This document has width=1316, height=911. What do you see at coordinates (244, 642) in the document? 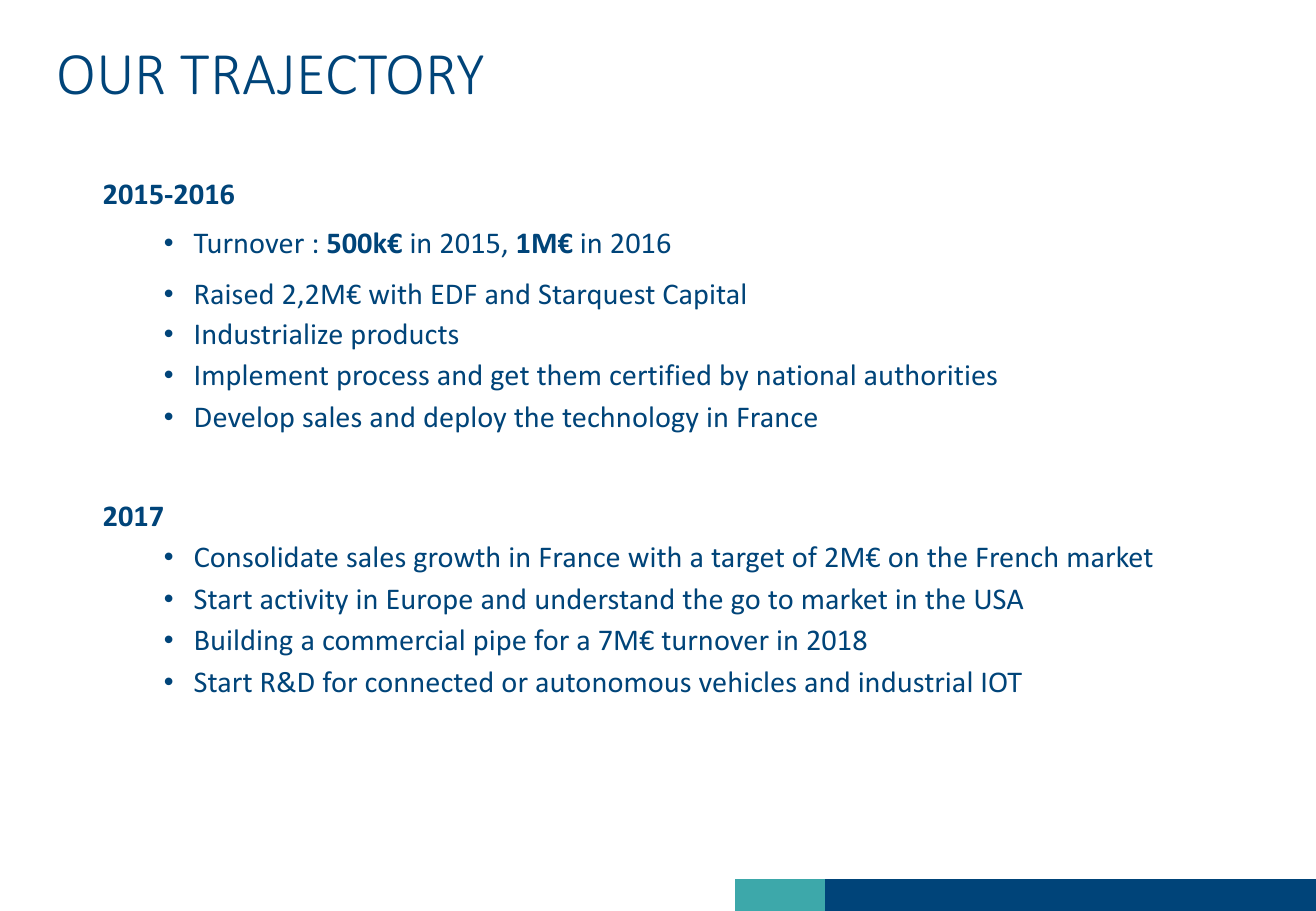
I see `Building` at bounding box center [244, 642].
